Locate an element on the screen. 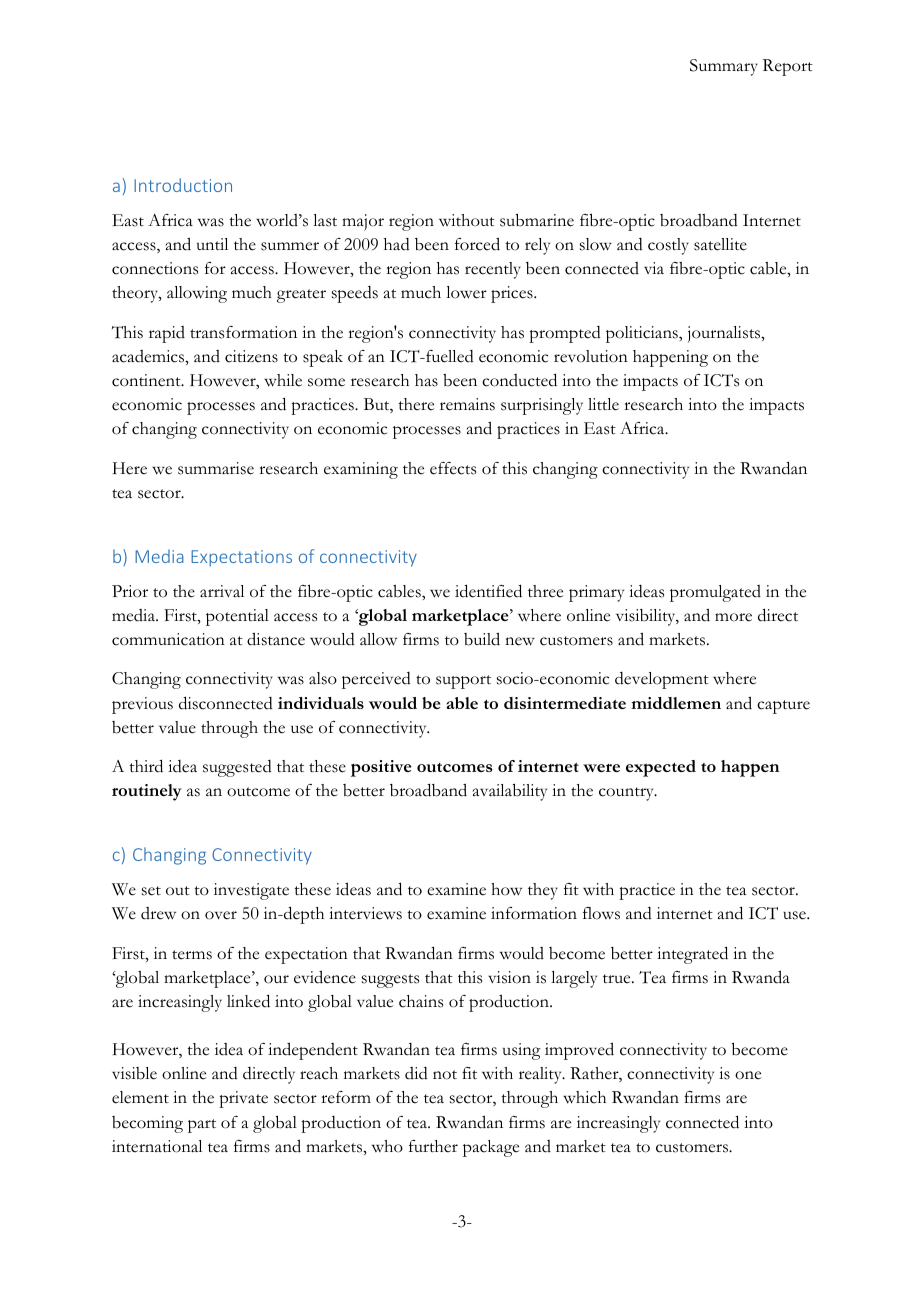  availability is located at coordinates (510, 792).
